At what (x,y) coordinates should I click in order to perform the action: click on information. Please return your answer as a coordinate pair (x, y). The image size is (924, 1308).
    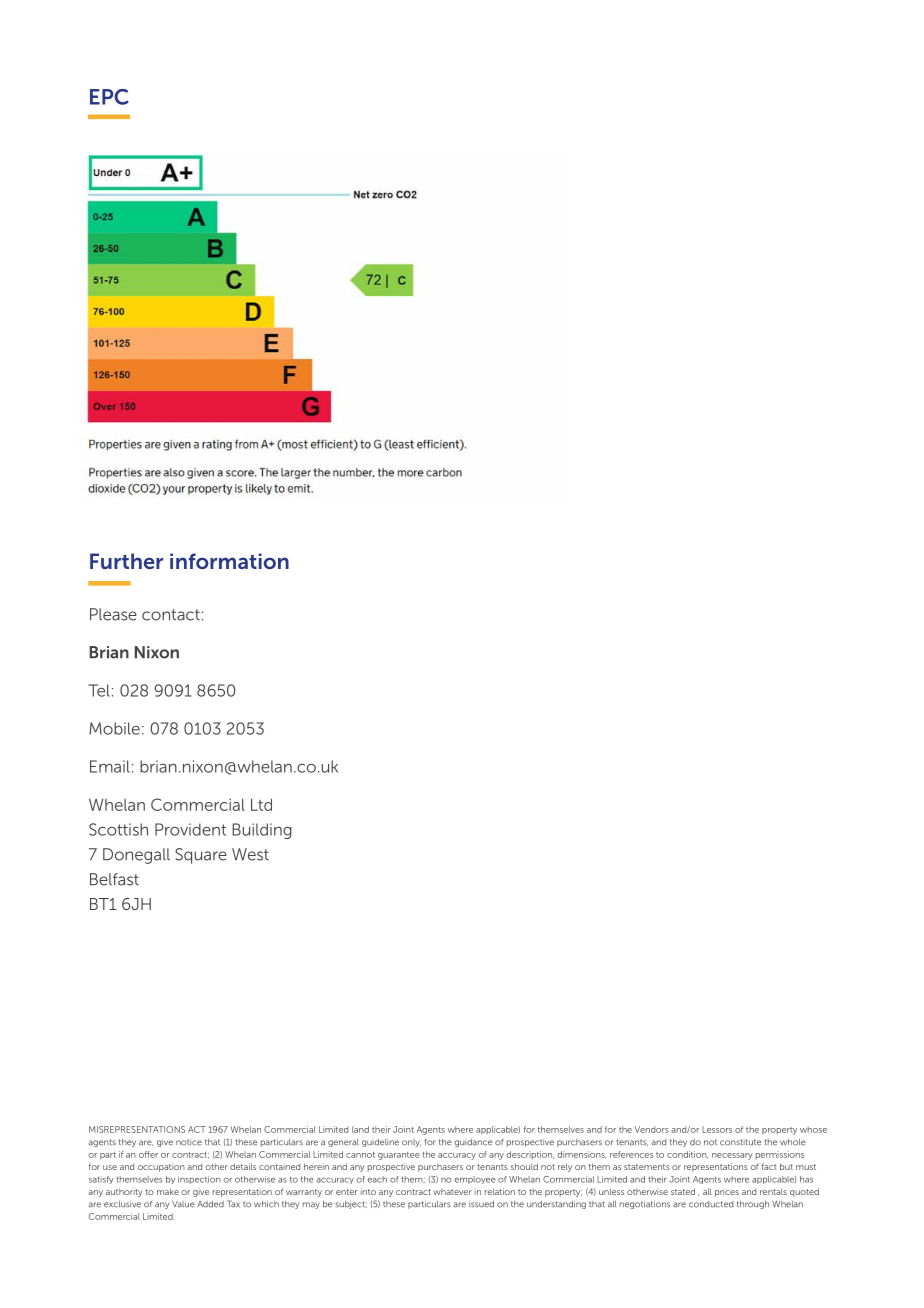
    Looking at the image, I should click on (229, 561).
